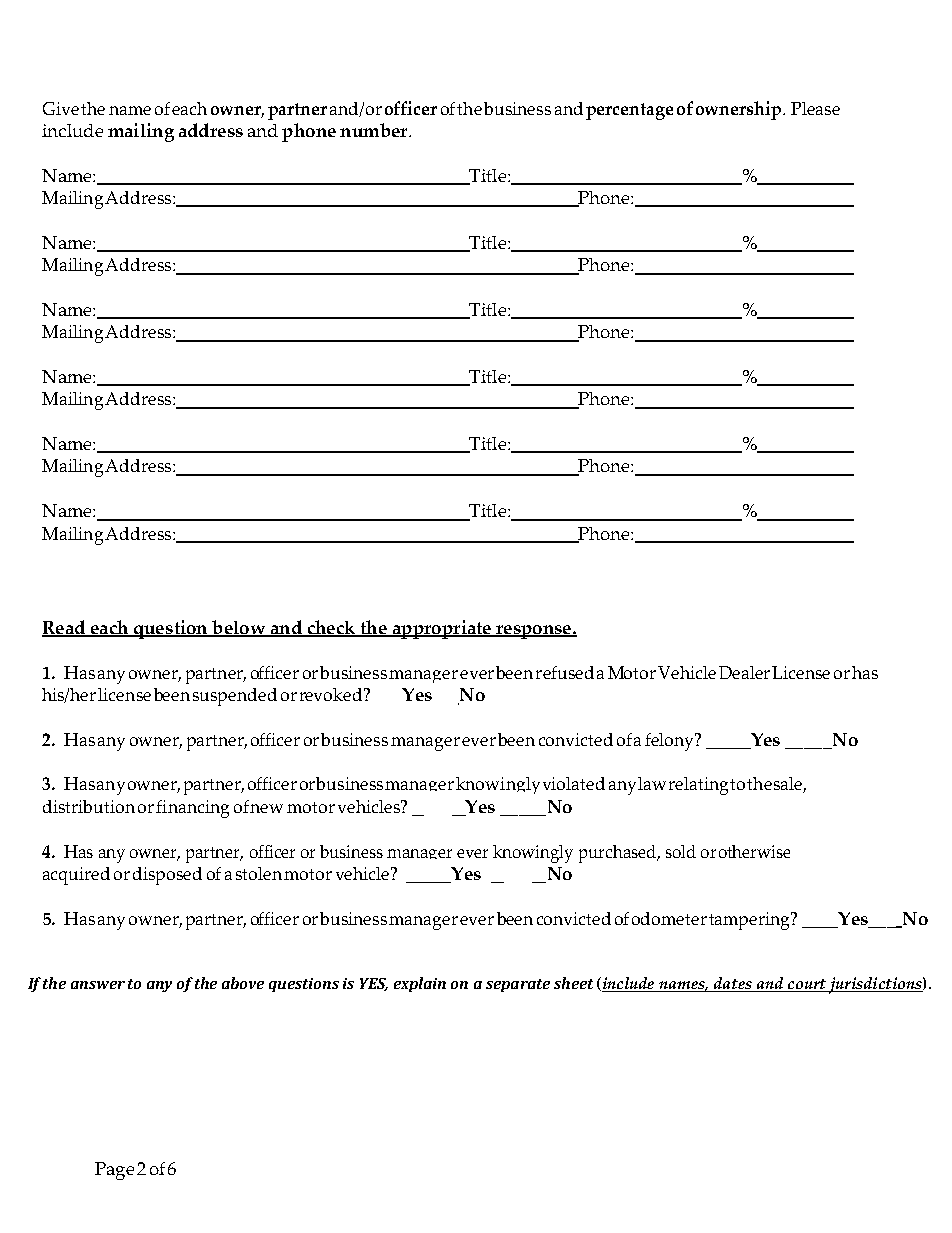 This document has width=952, height=1233. Describe the element at coordinates (192, 809) in the document. I see `financing` at that location.
